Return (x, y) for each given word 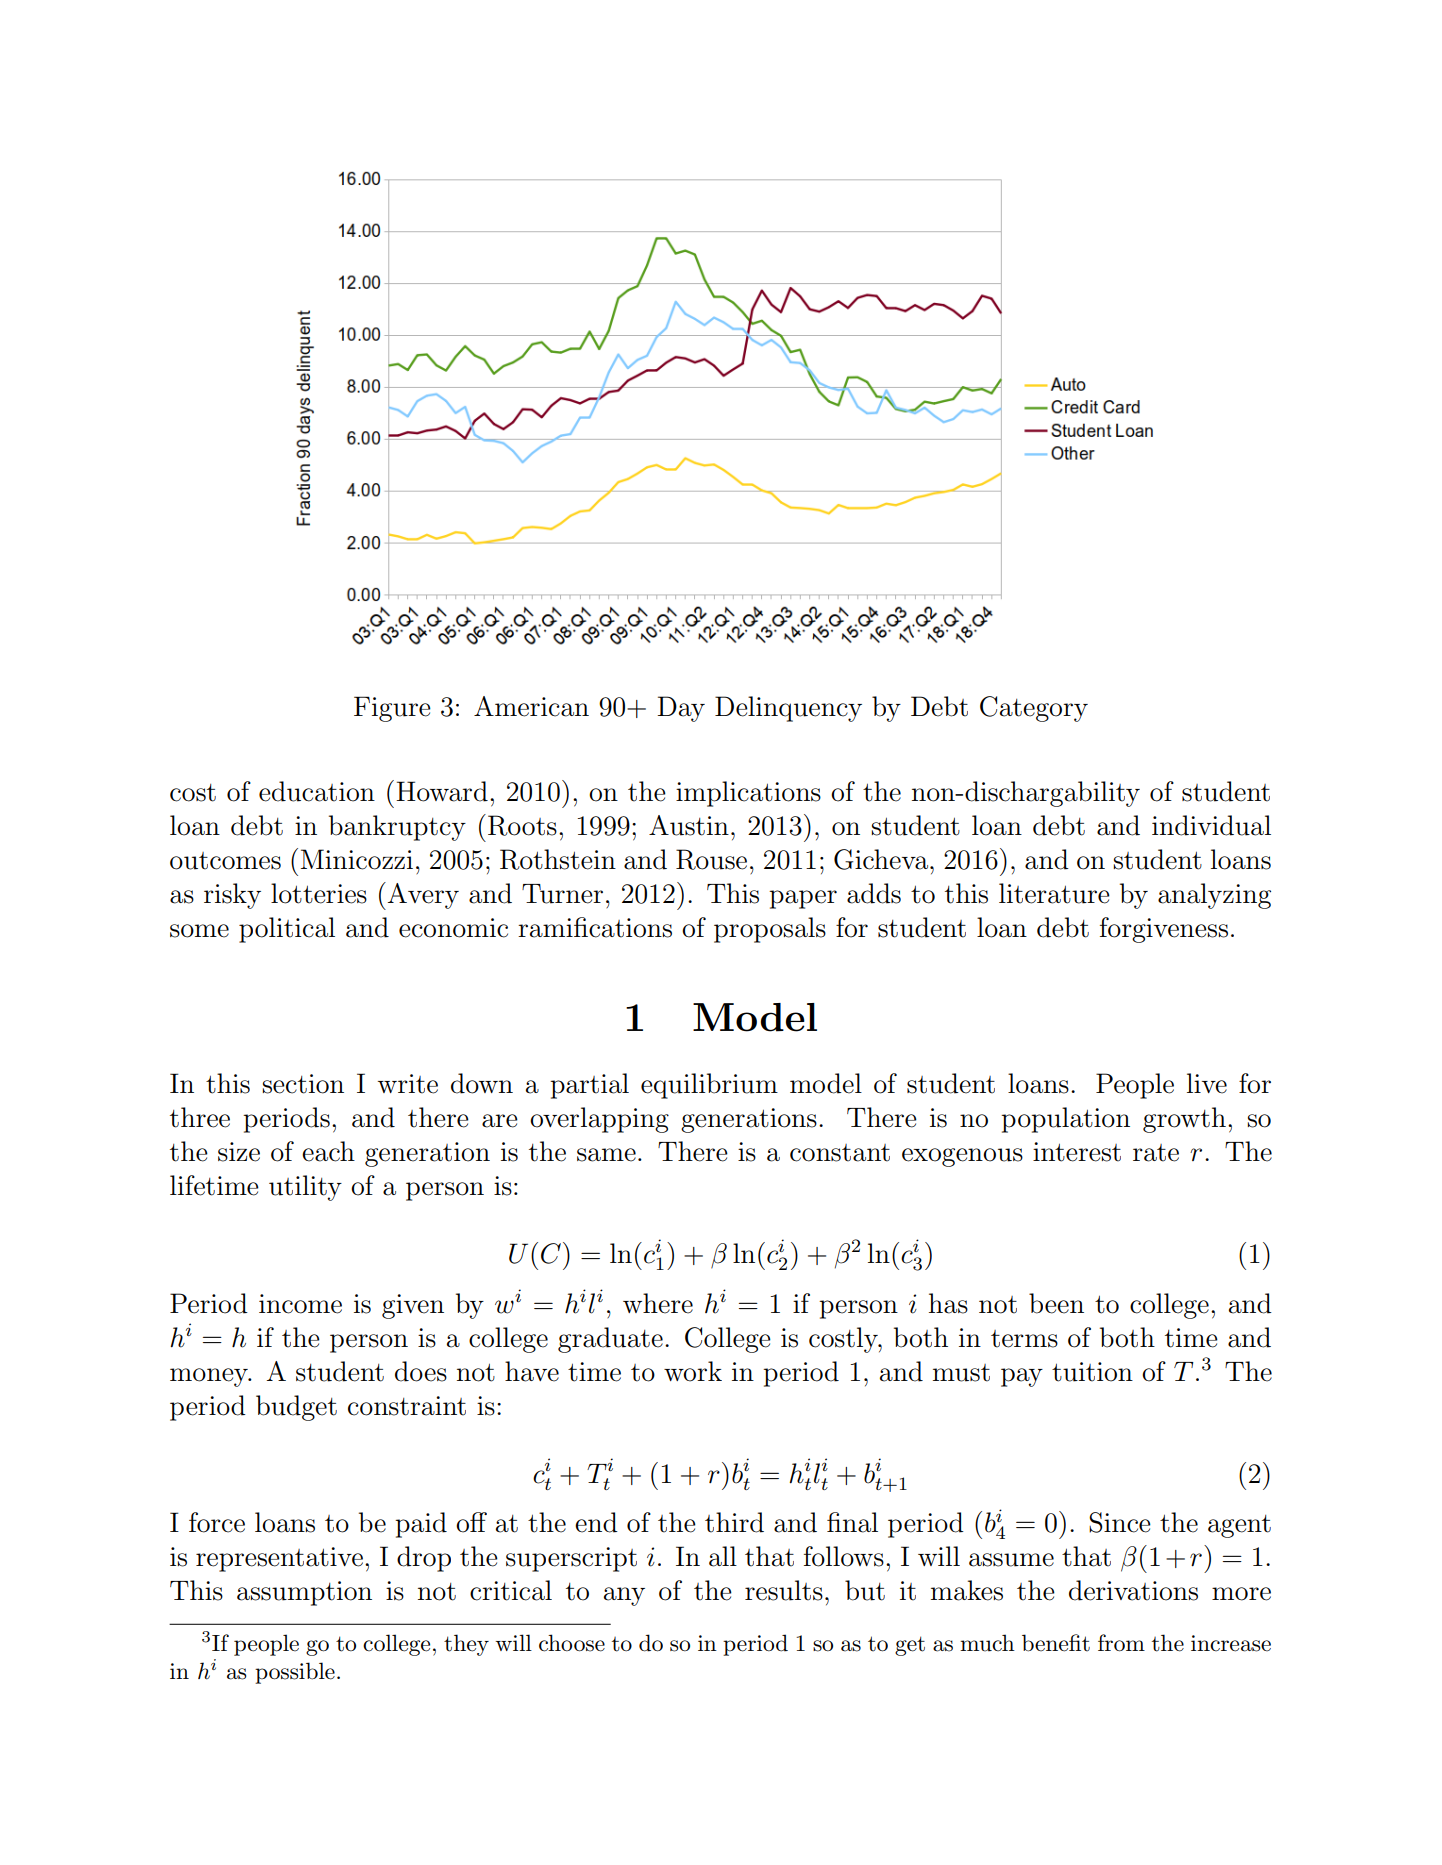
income (300, 1304)
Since (1120, 1522)
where (658, 1303)
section (303, 1084)
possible (295, 1673)
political (287, 930)
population (1065, 1120)
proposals (770, 930)
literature (1054, 893)
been (1056, 1303)
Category (1034, 709)
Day (681, 709)
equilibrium (709, 1086)
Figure (392, 709)
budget (296, 1408)
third (734, 1522)
